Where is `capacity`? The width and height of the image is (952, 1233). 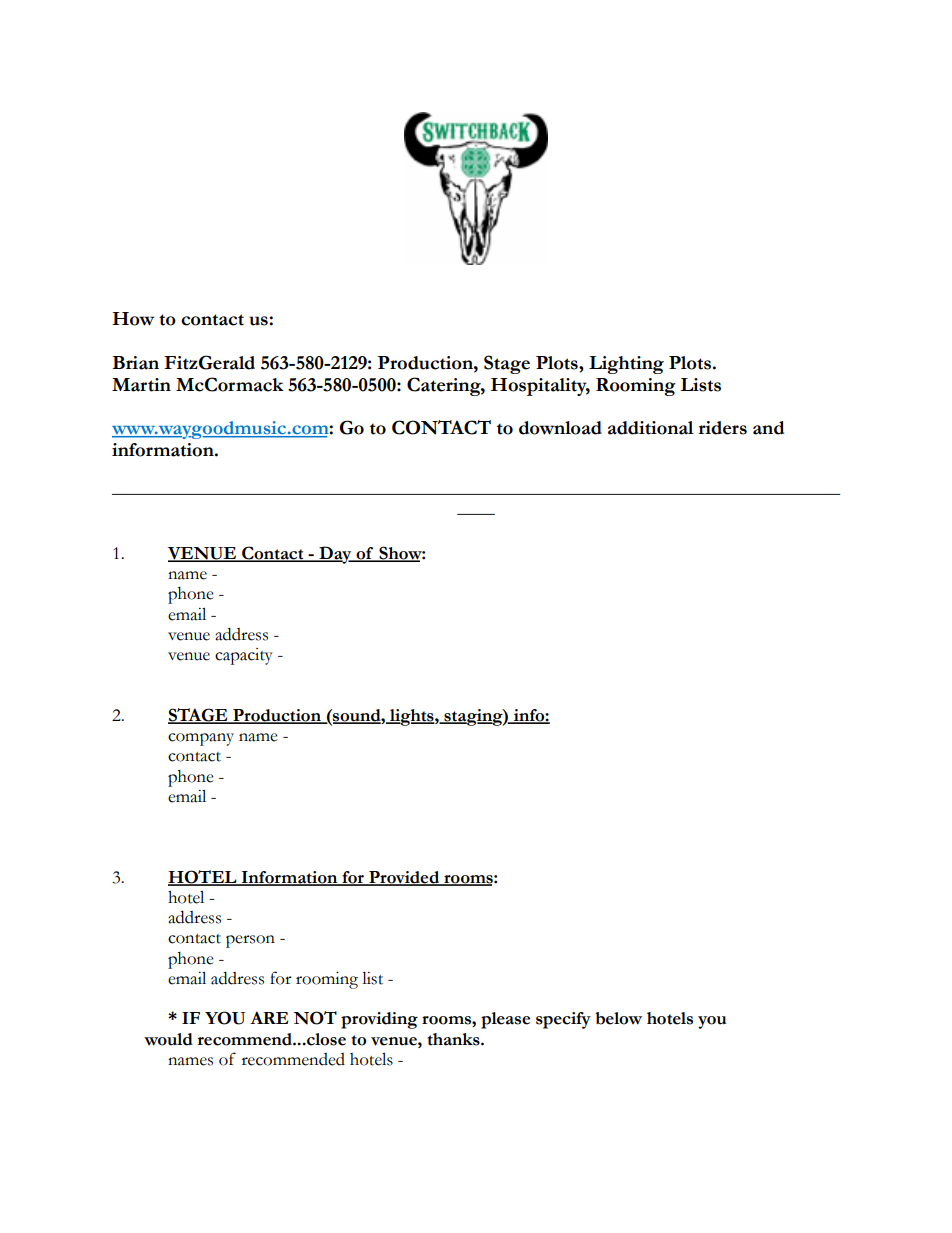 capacity is located at coordinates (244, 656).
